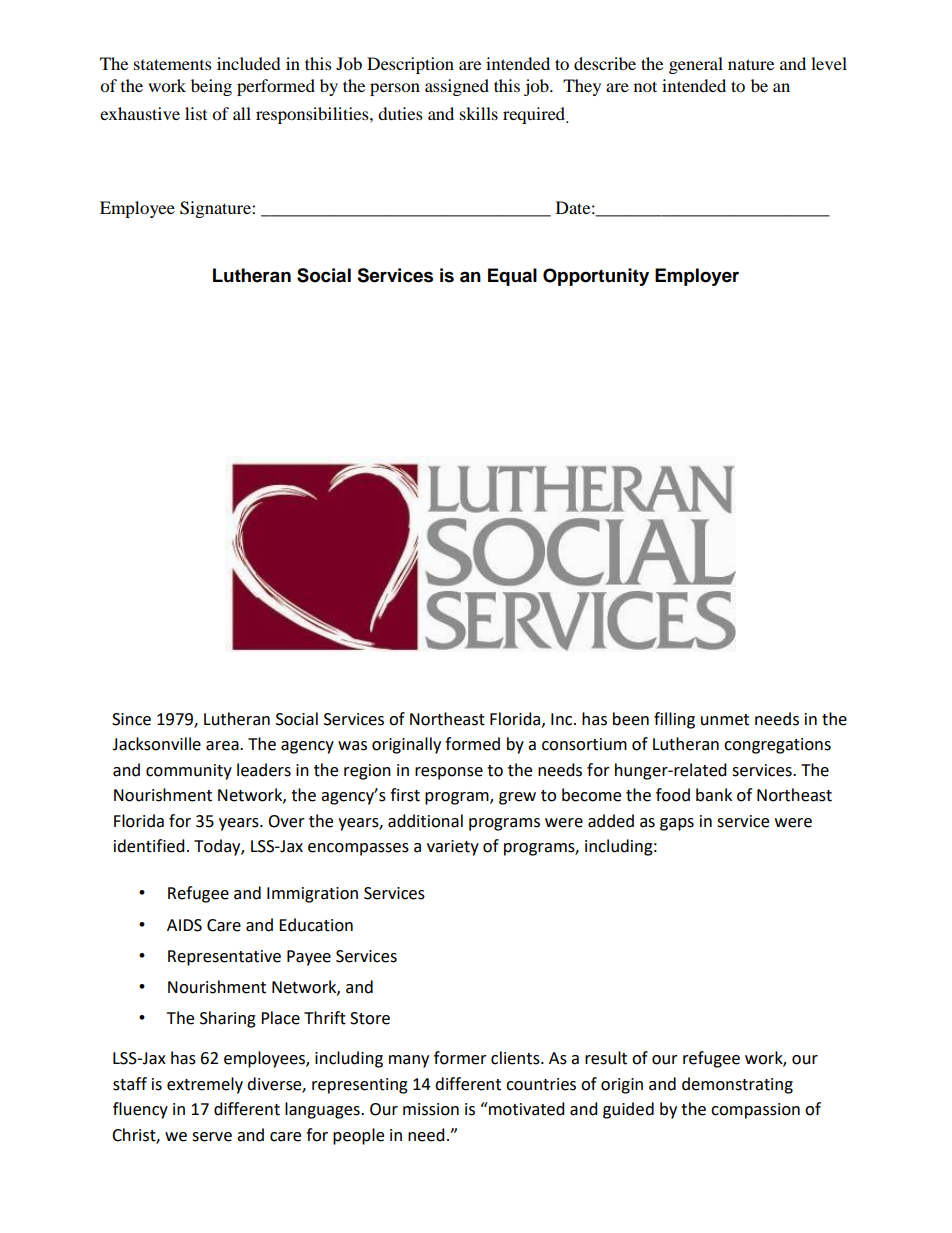  Describe the element at coordinates (725, 720) in the document. I see `unmet` at that location.
